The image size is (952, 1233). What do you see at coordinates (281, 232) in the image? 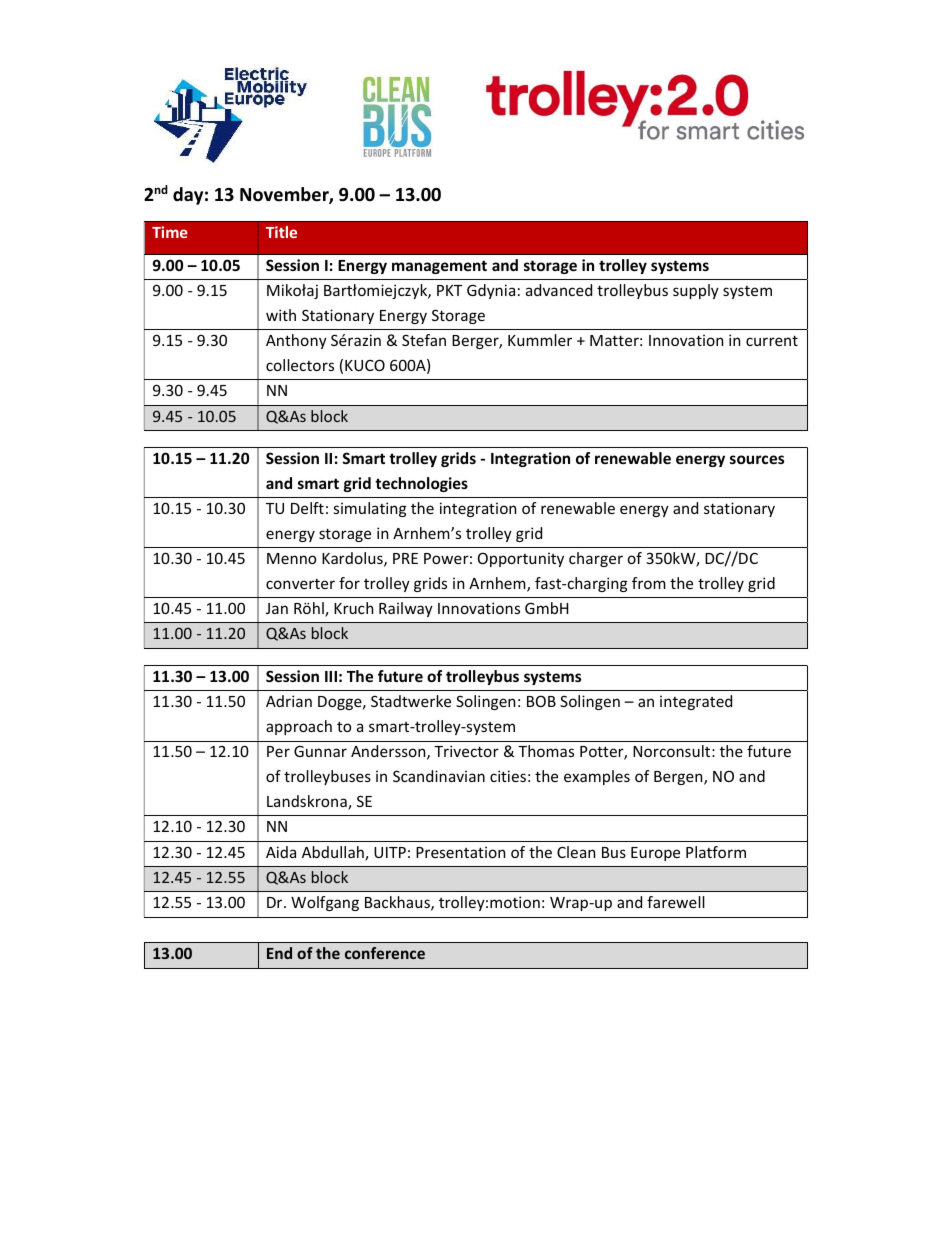
I see `Title` at bounding box center [281, 232].
